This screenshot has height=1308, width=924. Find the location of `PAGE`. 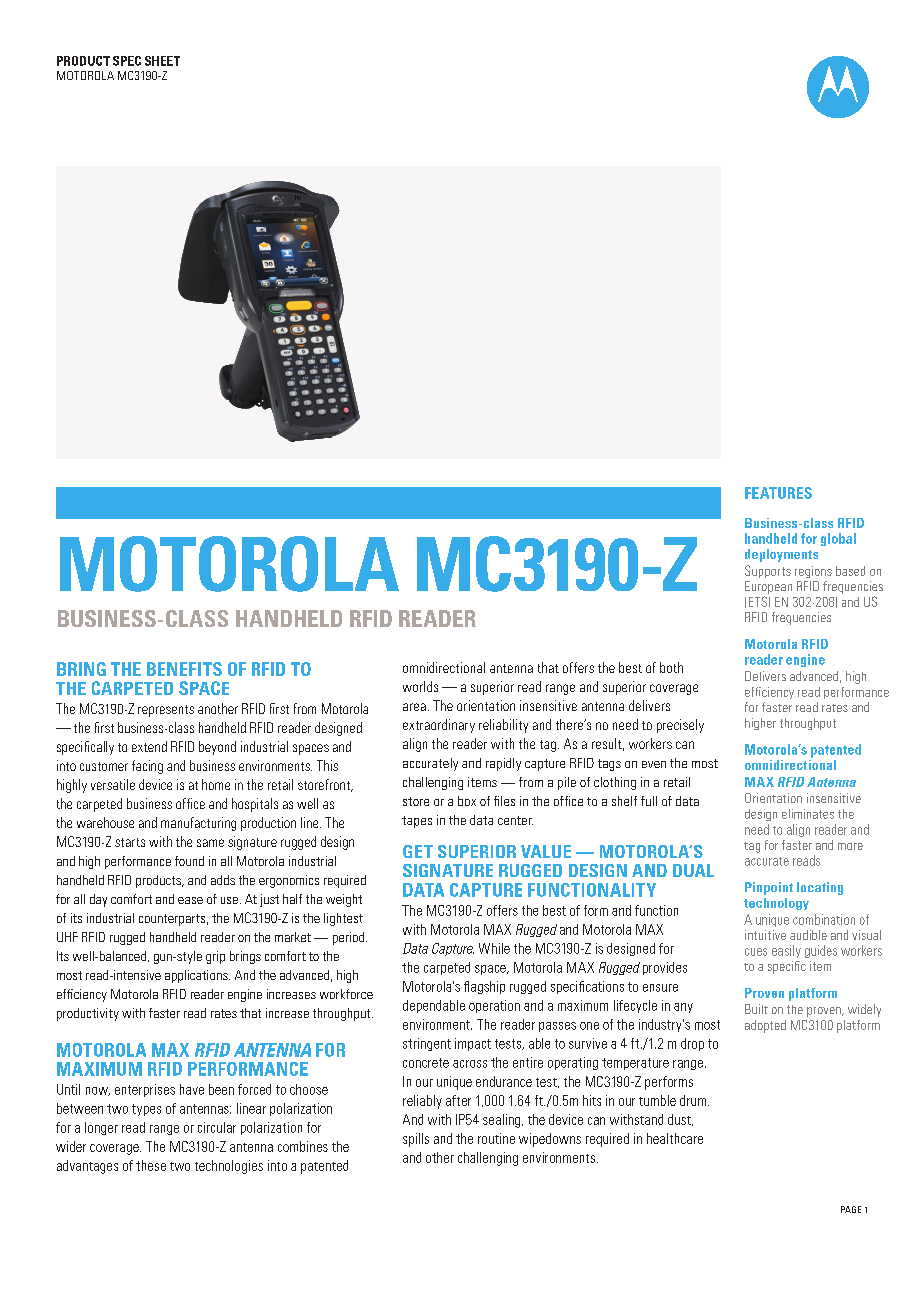

PAGE is located at coordinates (851, 1209).
